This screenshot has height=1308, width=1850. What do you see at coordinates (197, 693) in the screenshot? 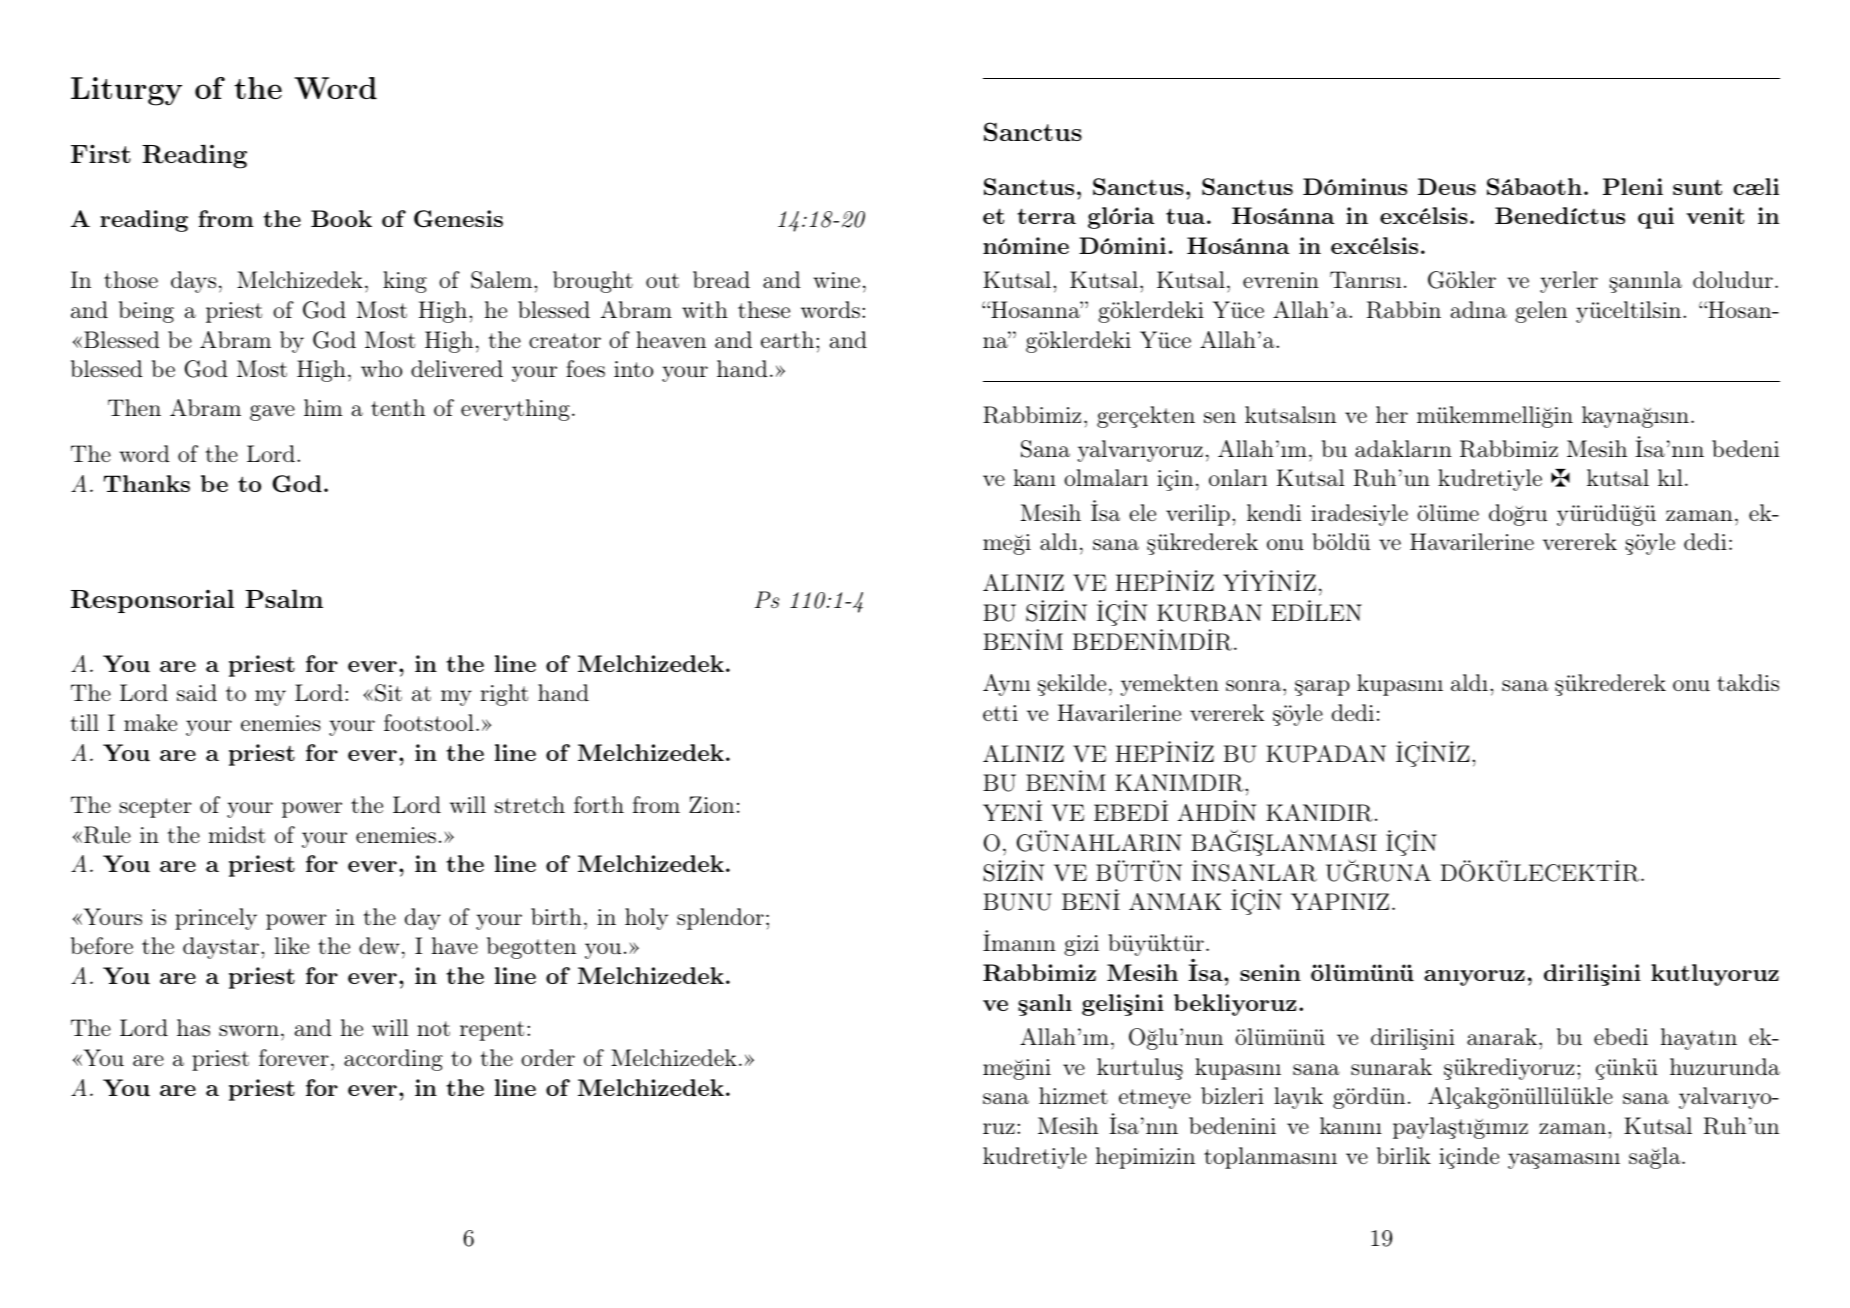
I see `said` at bounding box center [197, 693].
